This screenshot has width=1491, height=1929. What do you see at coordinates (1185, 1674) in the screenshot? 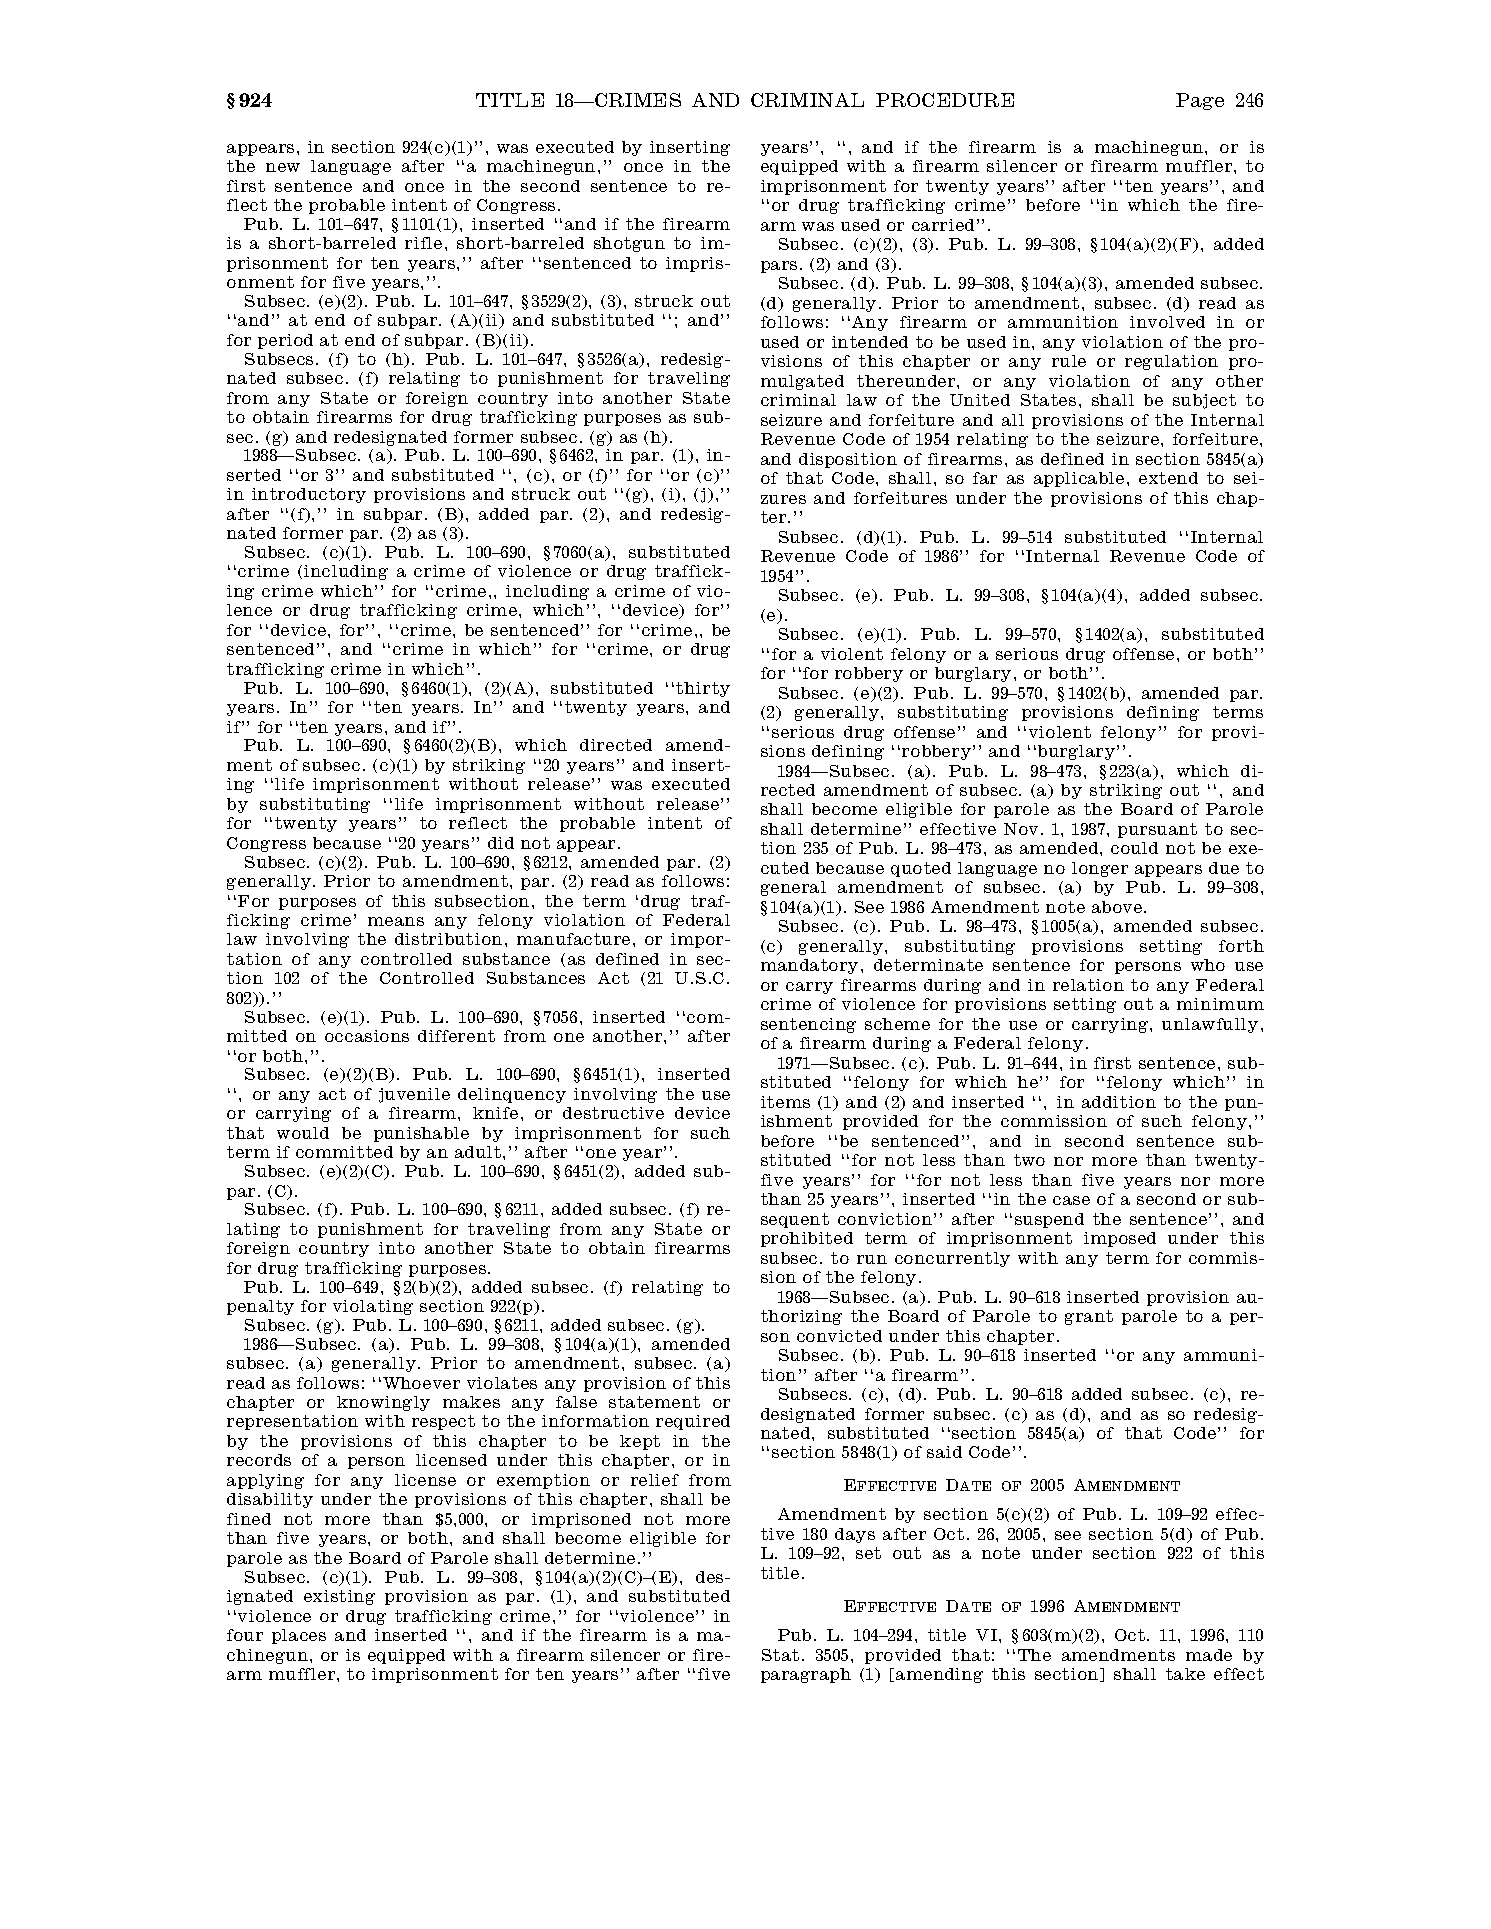
I see `take` at bounding box center [1185, 1674].
